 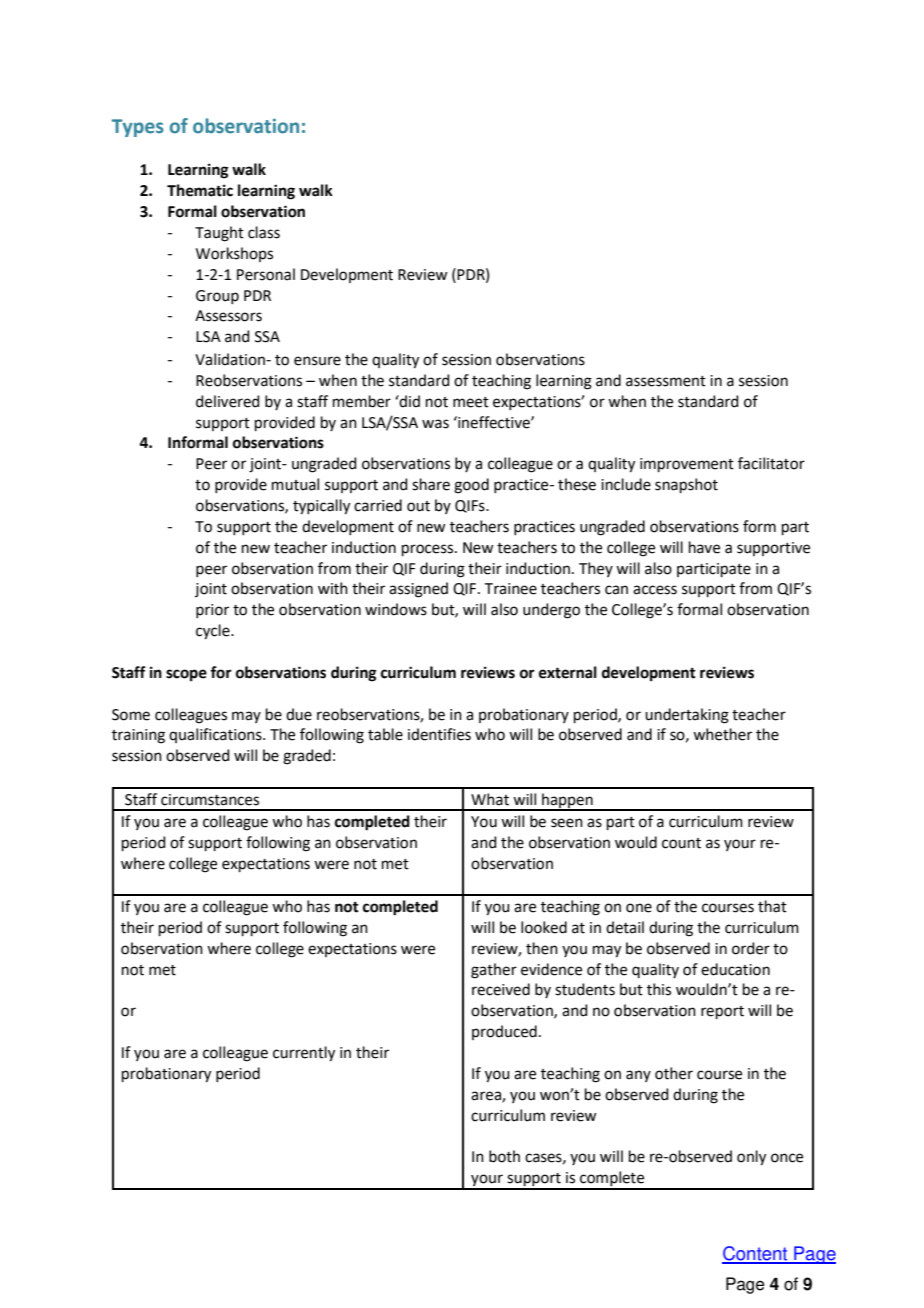 What do you see at coordinates (666, 381) in the screenshot?
I see `assessment` at bounding box center [666, 381].
